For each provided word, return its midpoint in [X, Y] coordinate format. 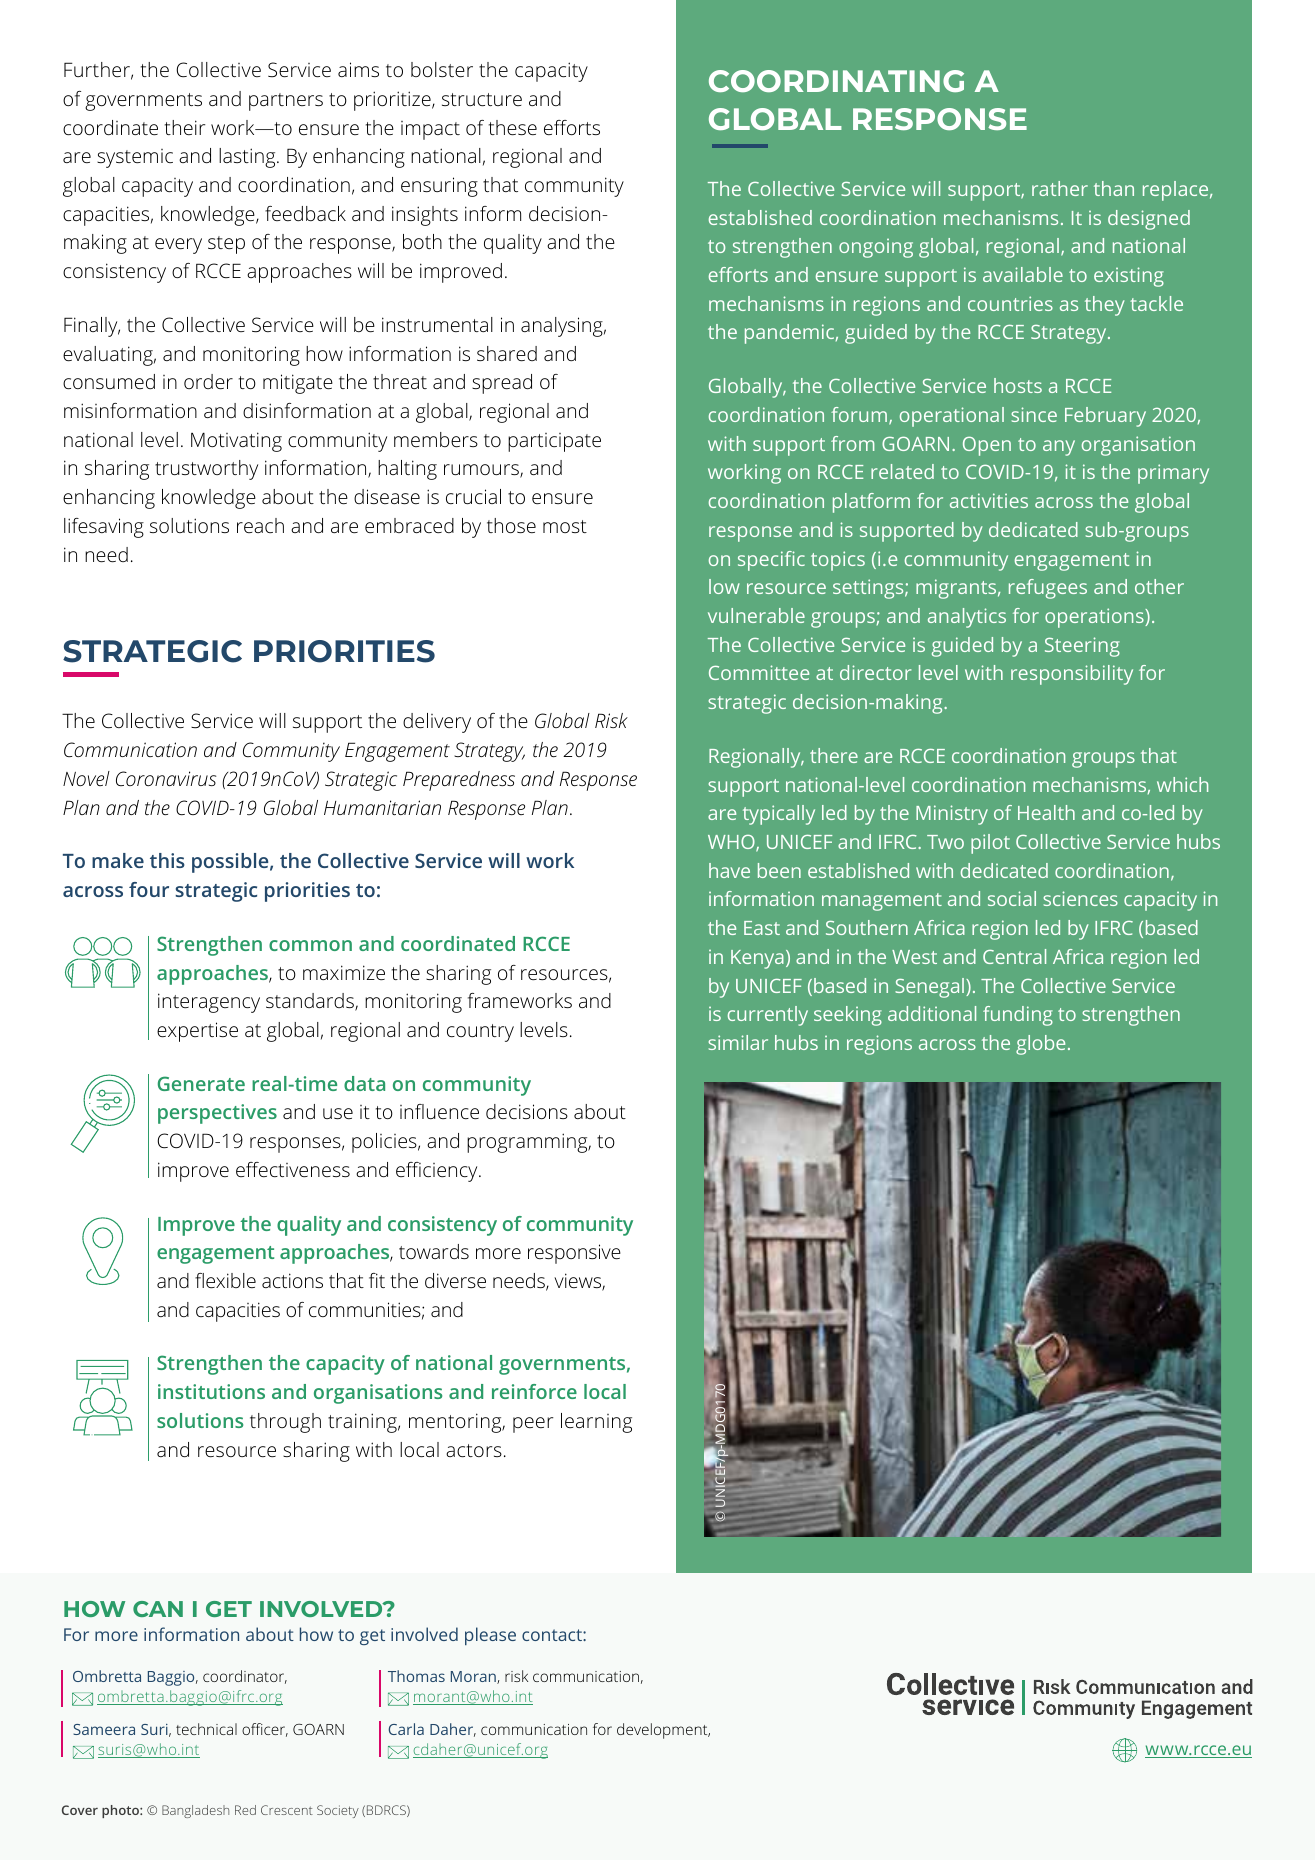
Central [1014, 956]
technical [206, 1729]
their [185, 127]
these [513, 127]
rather [1060, 188]
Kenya [757, 959]
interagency [209, 1003]
